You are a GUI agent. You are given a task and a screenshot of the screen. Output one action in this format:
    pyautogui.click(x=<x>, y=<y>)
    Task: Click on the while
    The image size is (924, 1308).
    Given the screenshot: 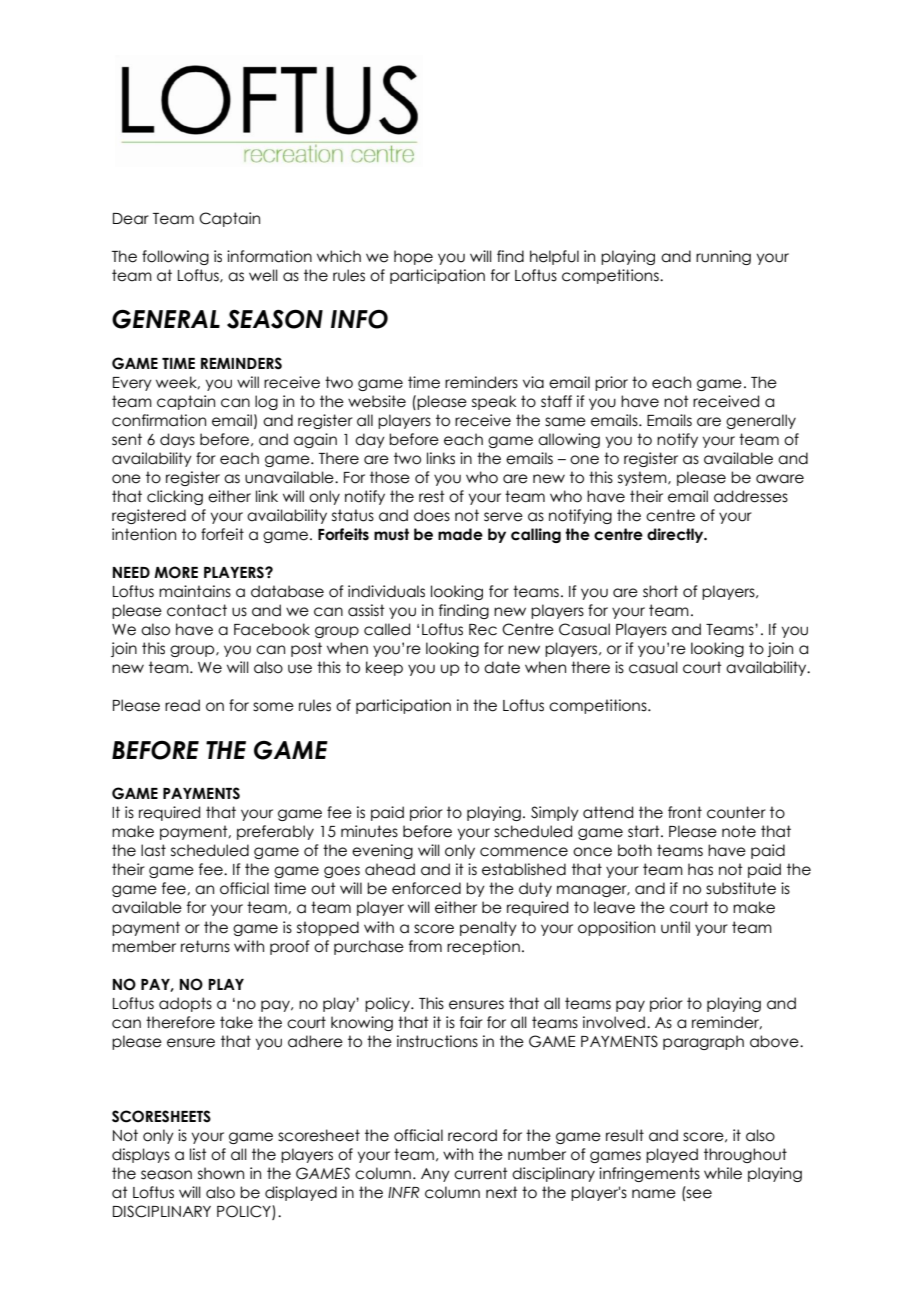 What is the action you would take?
    pyautogui.click(x=723, y=1173)
